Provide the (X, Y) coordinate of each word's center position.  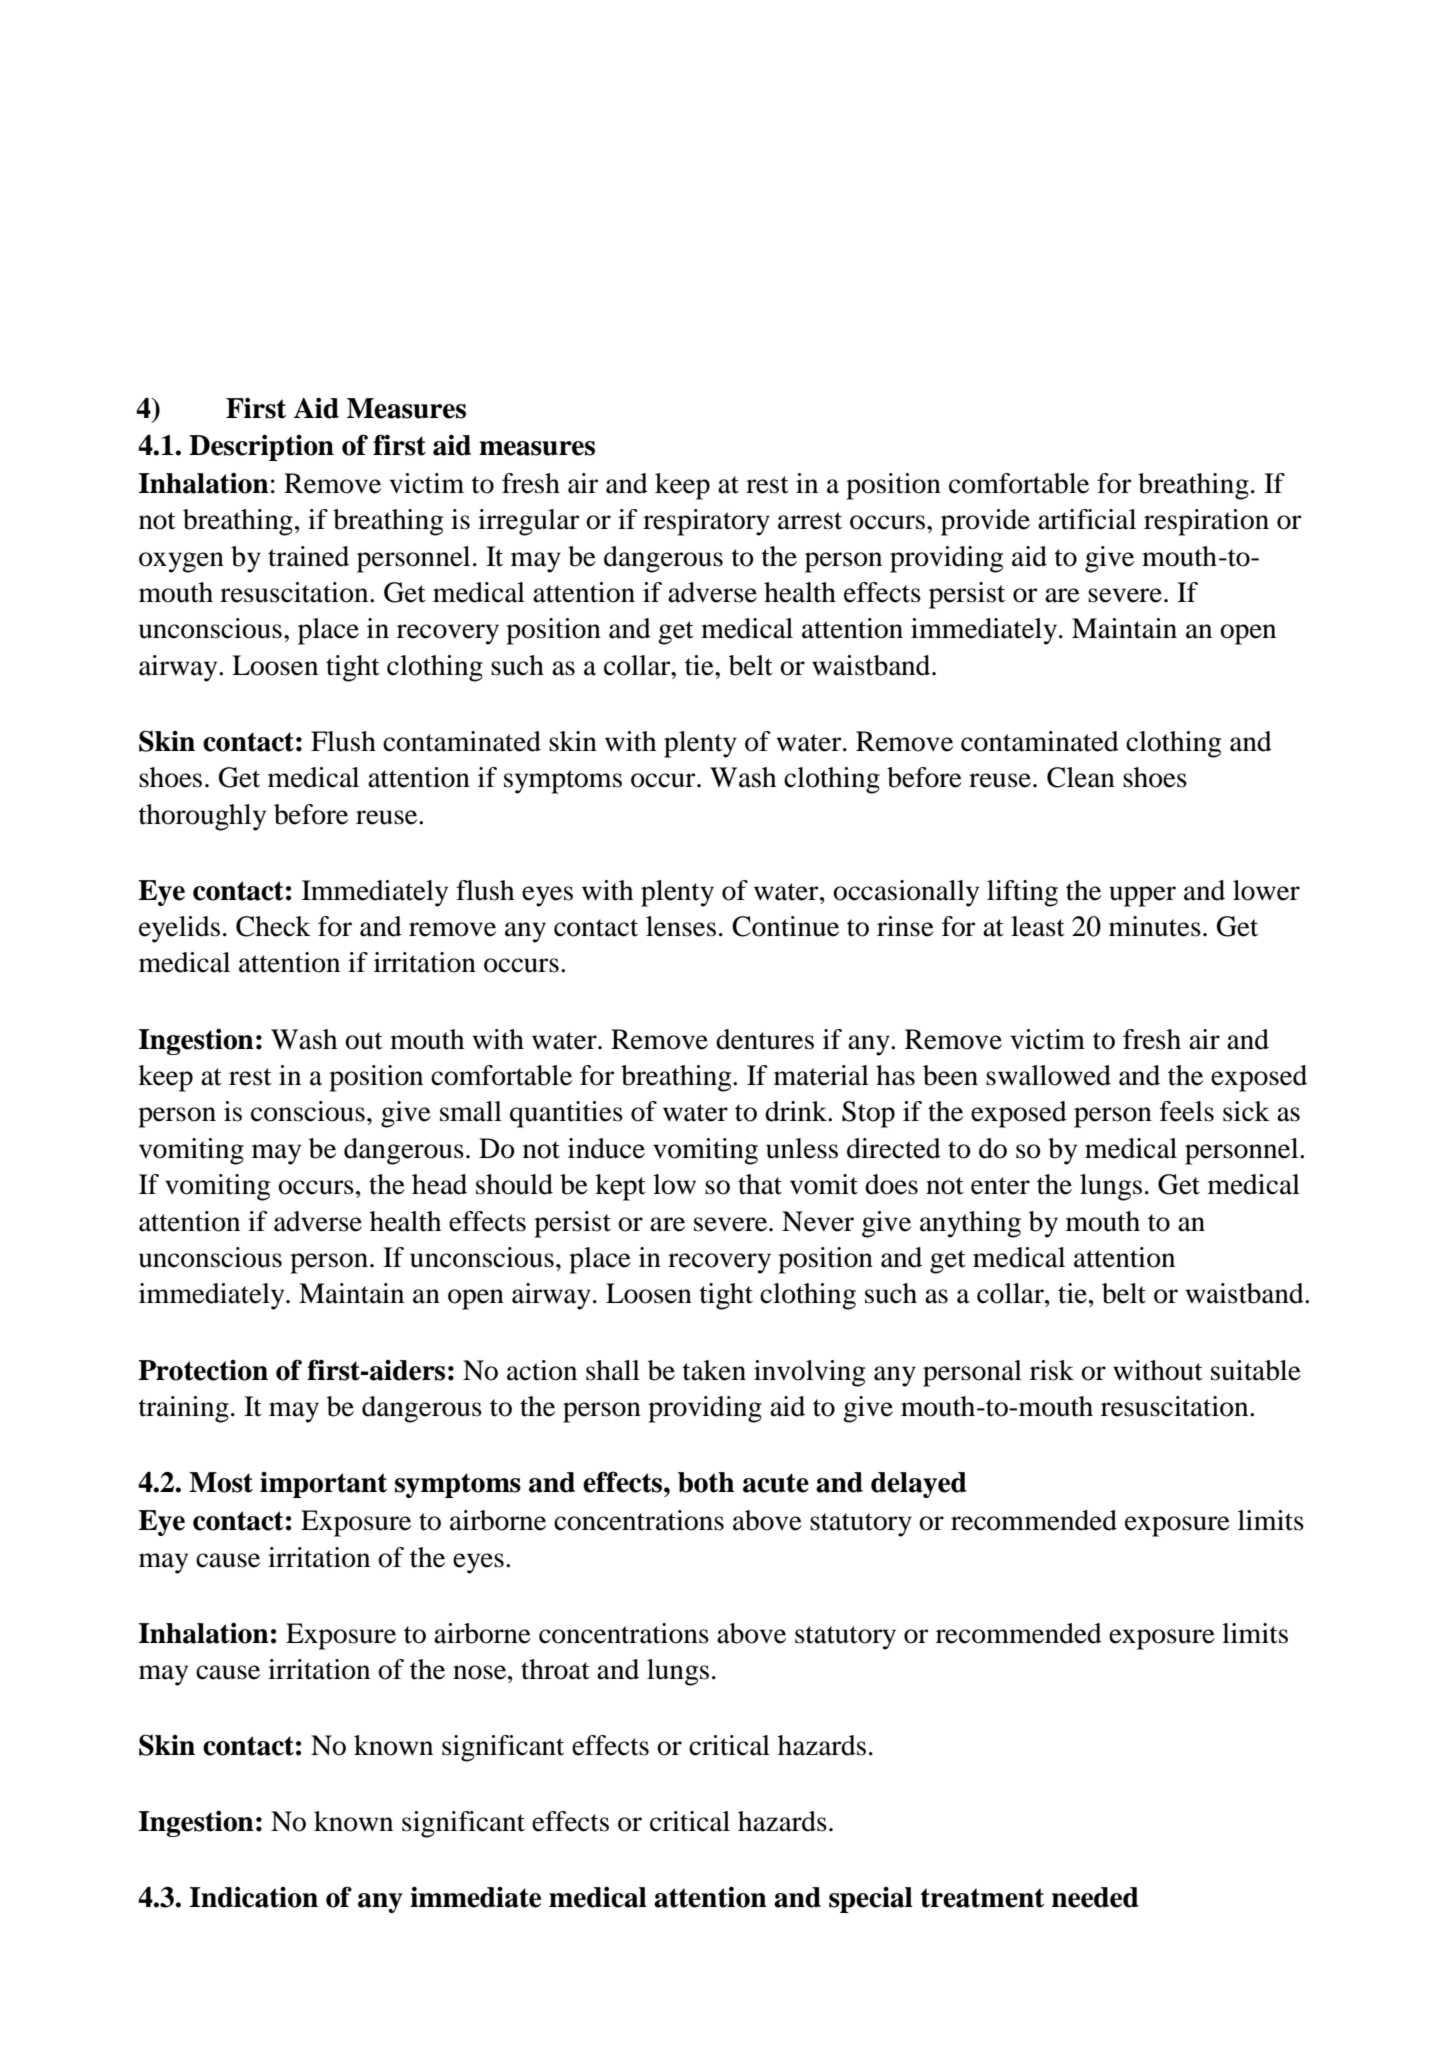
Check (273, 926)
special (871, 1900)
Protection (203, 1370)
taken (714, 1370)
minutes (1155, 926)
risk (1052, 1370)
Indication (253, 1897)
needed (1095, 1897)
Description (261, 447)
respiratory (706, 522)
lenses (681, 926)
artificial (1087, 519)
